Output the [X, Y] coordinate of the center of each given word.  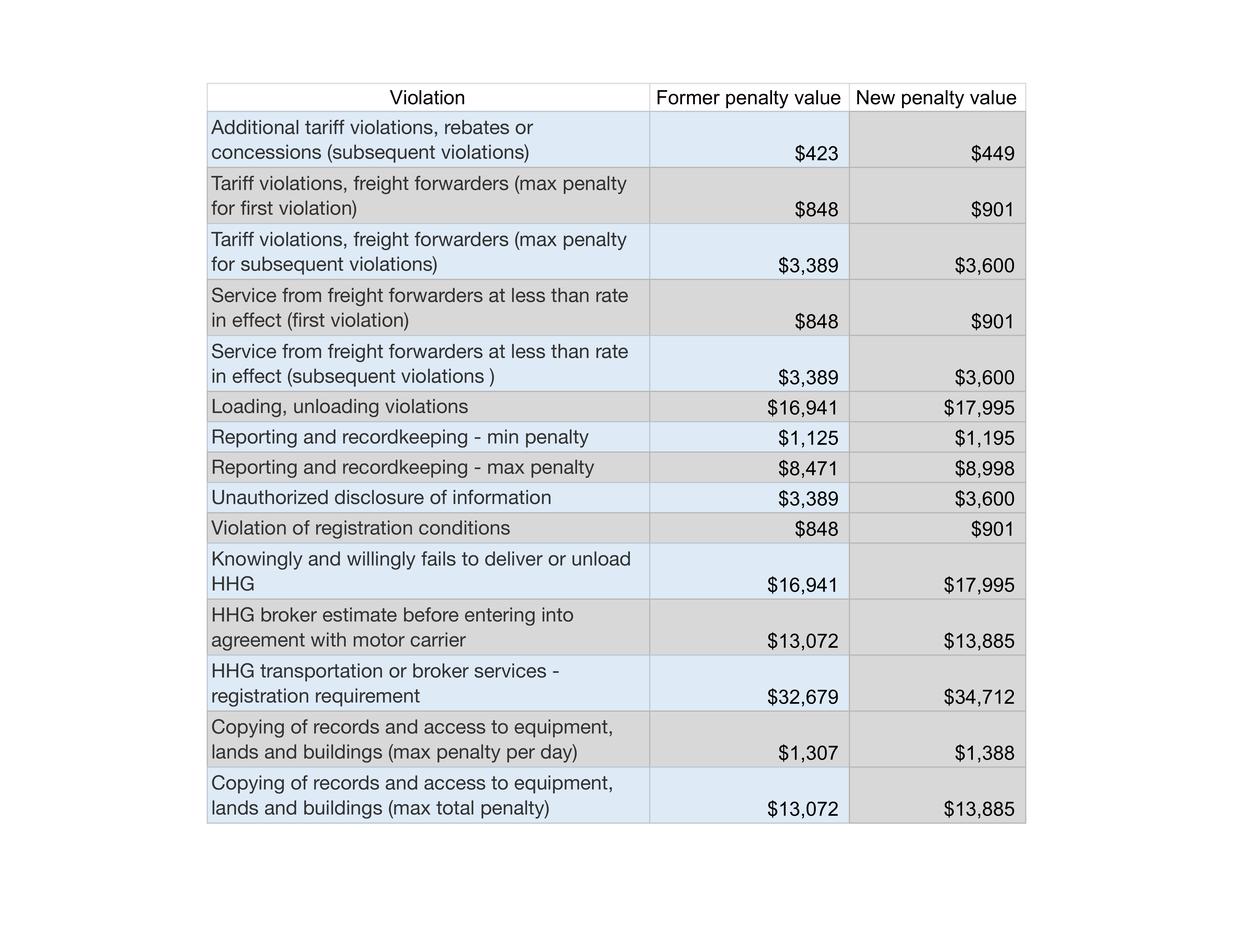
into [557, 614]
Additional [255, 127]
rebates [477, 127]
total [455, 807]
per [521, 755]
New [876, 97]
